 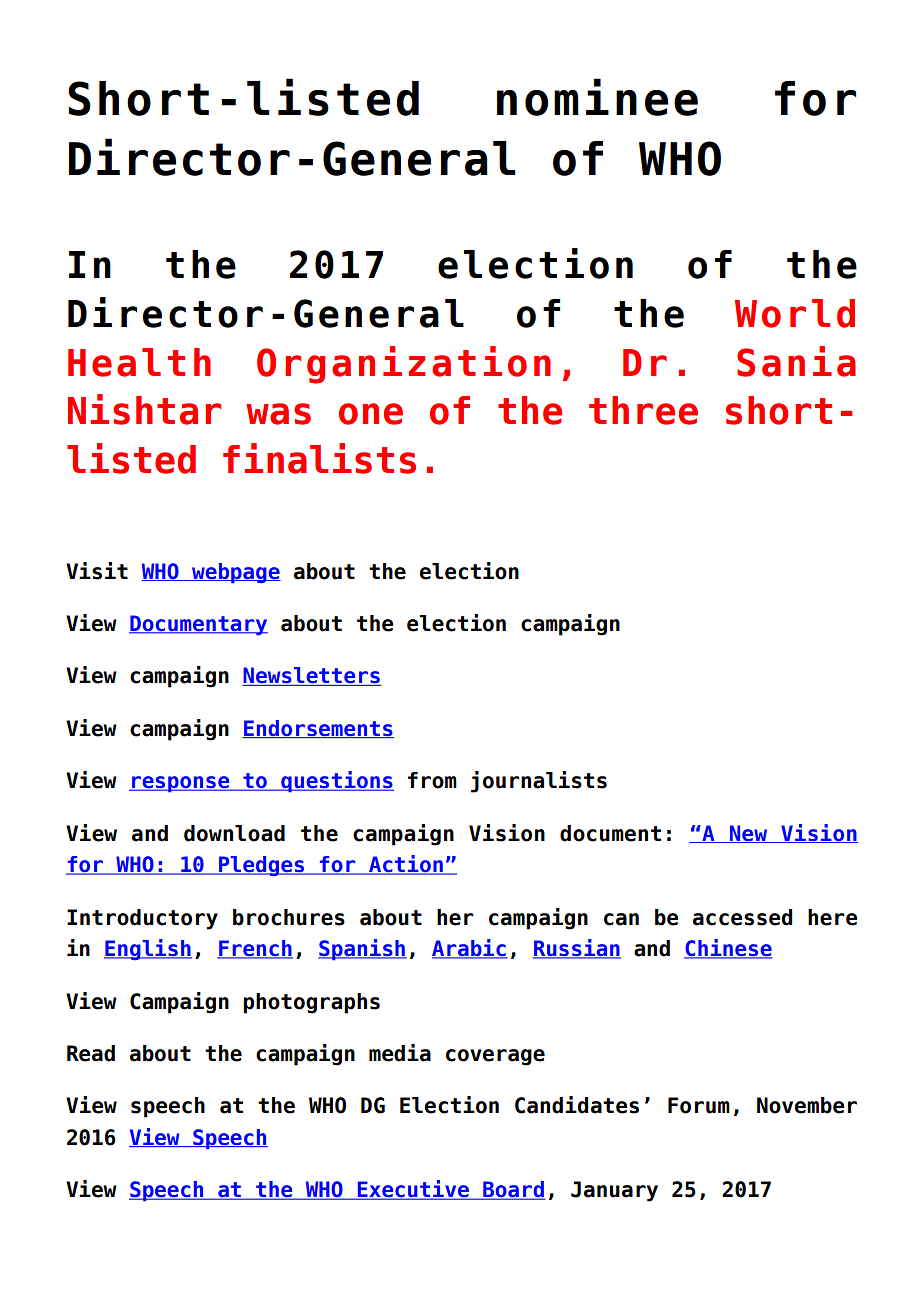 I want to click on three, so click(x=643, y=410).
